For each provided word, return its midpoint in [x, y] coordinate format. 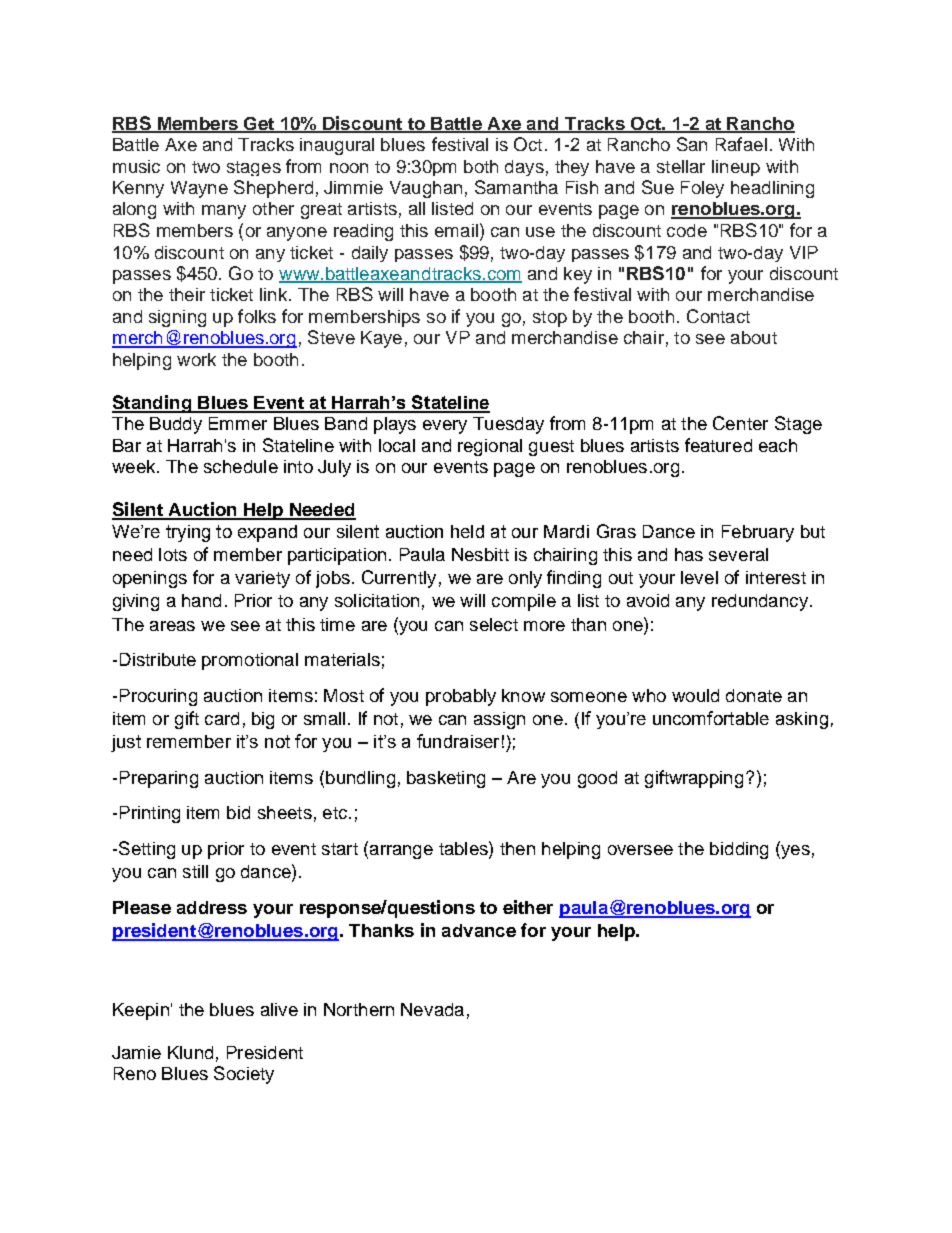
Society [244, 1075]
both [481, 166]
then [517, 848]
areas [172, 626]
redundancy [760, 602]
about [754, 337]
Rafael [741, 144]
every [445, 427]
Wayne [199, 189]
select [494, 624]
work [196, 359]
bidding [739, 850]
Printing [150, 814]
